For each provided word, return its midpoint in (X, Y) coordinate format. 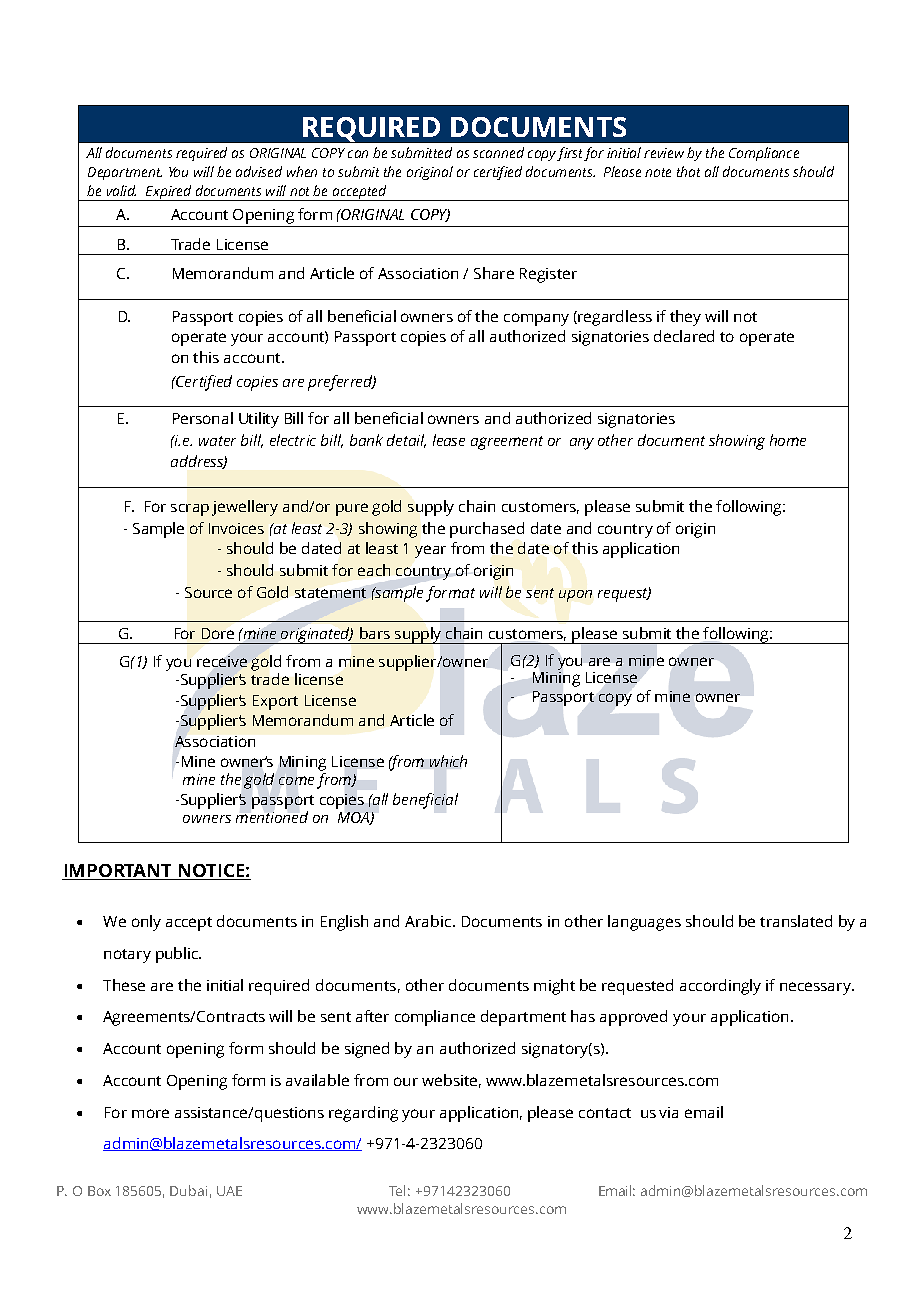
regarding (363, 1114)
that (688, 171)
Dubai (188, 1190)
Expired (169, 193)
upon (575, 596)
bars (375, 633)
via (668, 1112)
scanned (498, 152)
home (788, 440)
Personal (203, 418)
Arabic (429, 921)
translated (796, 921)
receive (222, 661)
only (146, 923)
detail (406, 441)
